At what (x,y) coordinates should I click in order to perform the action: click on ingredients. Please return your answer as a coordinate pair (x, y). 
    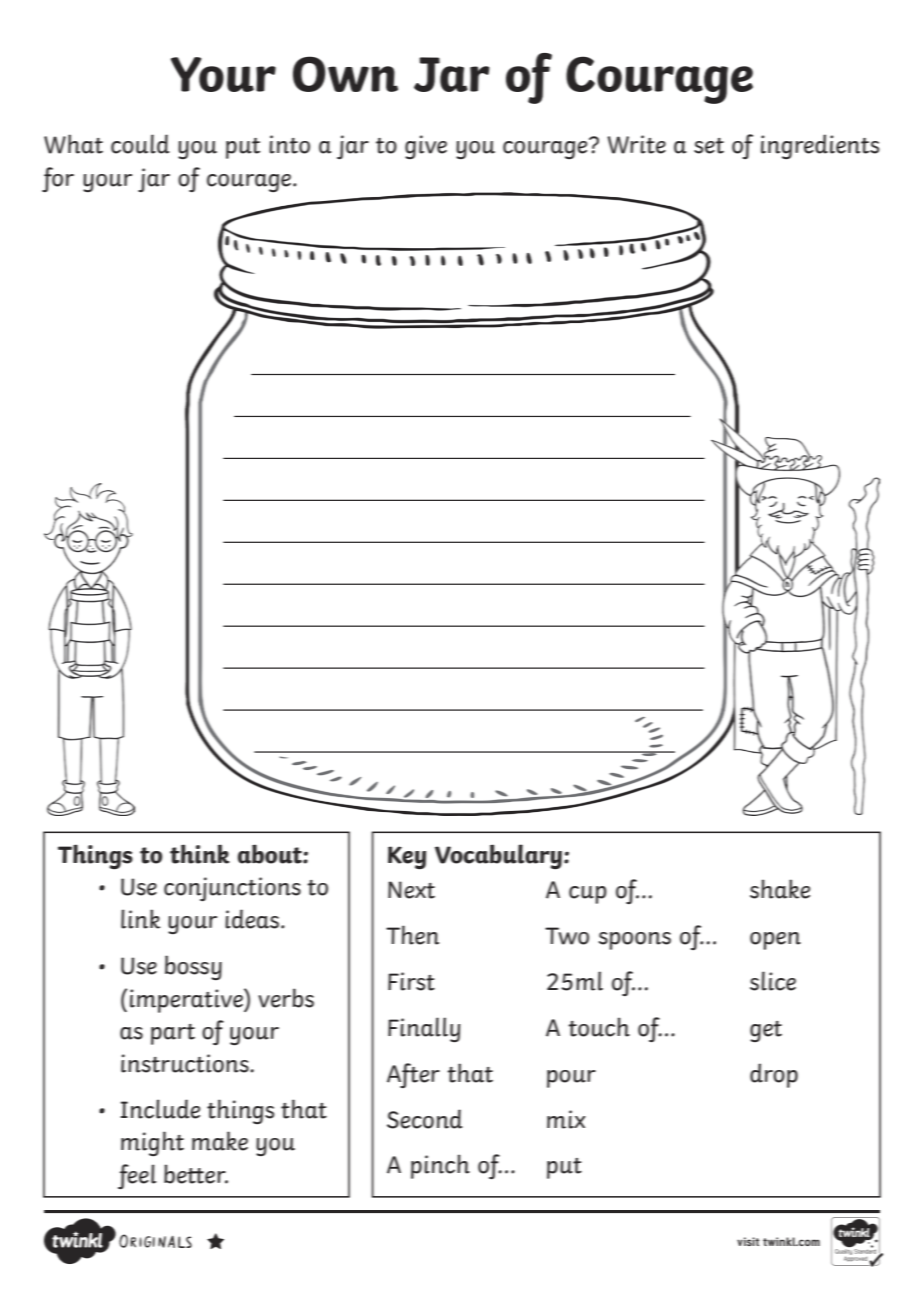
    Looking at the image, I should click on (820, 146).
